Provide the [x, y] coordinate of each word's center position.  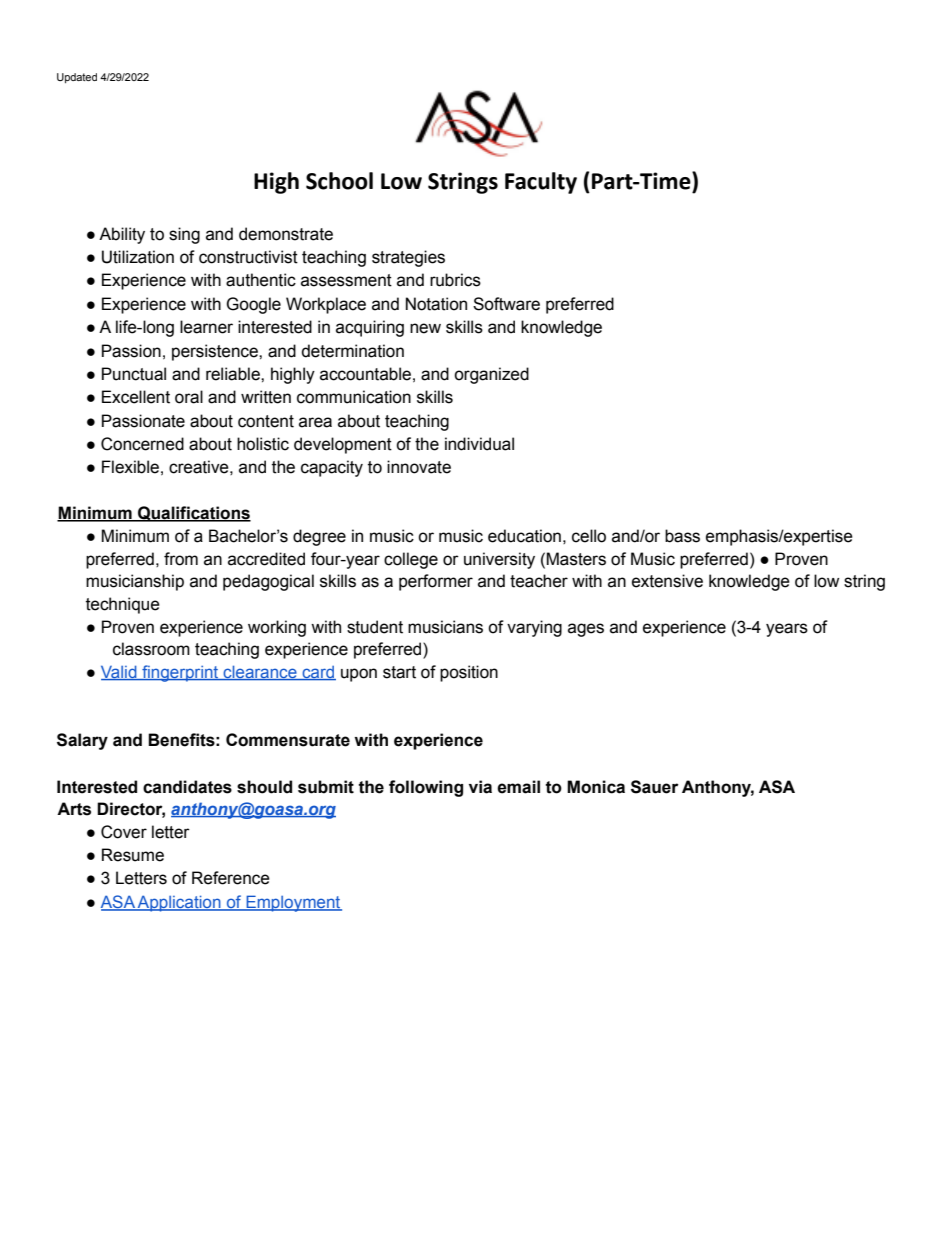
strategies [408, 258]
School [339, 181]
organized [491, 375]
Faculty [541, 183]
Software [506, 304]
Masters [576, 559]
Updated [77, 78]
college [411, 560]
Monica [596, 787]
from [181, 559]
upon [359, 675]
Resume [133, 855]
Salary [82, 741]
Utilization [138, 257]
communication [354, 397]
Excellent [136, 397]
